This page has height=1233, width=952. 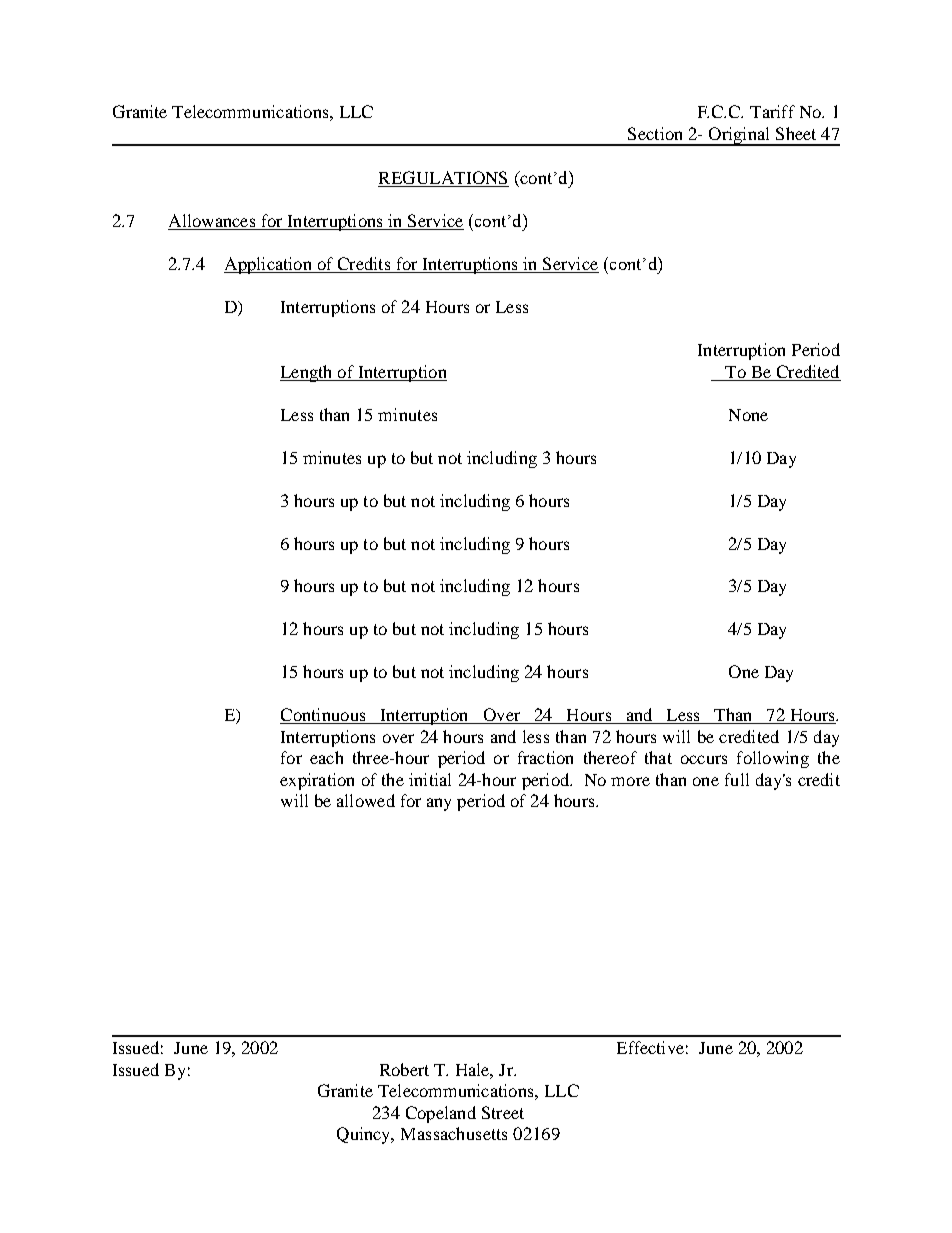 I want to click on REGULATIONS, so click(x=443, y=179).
